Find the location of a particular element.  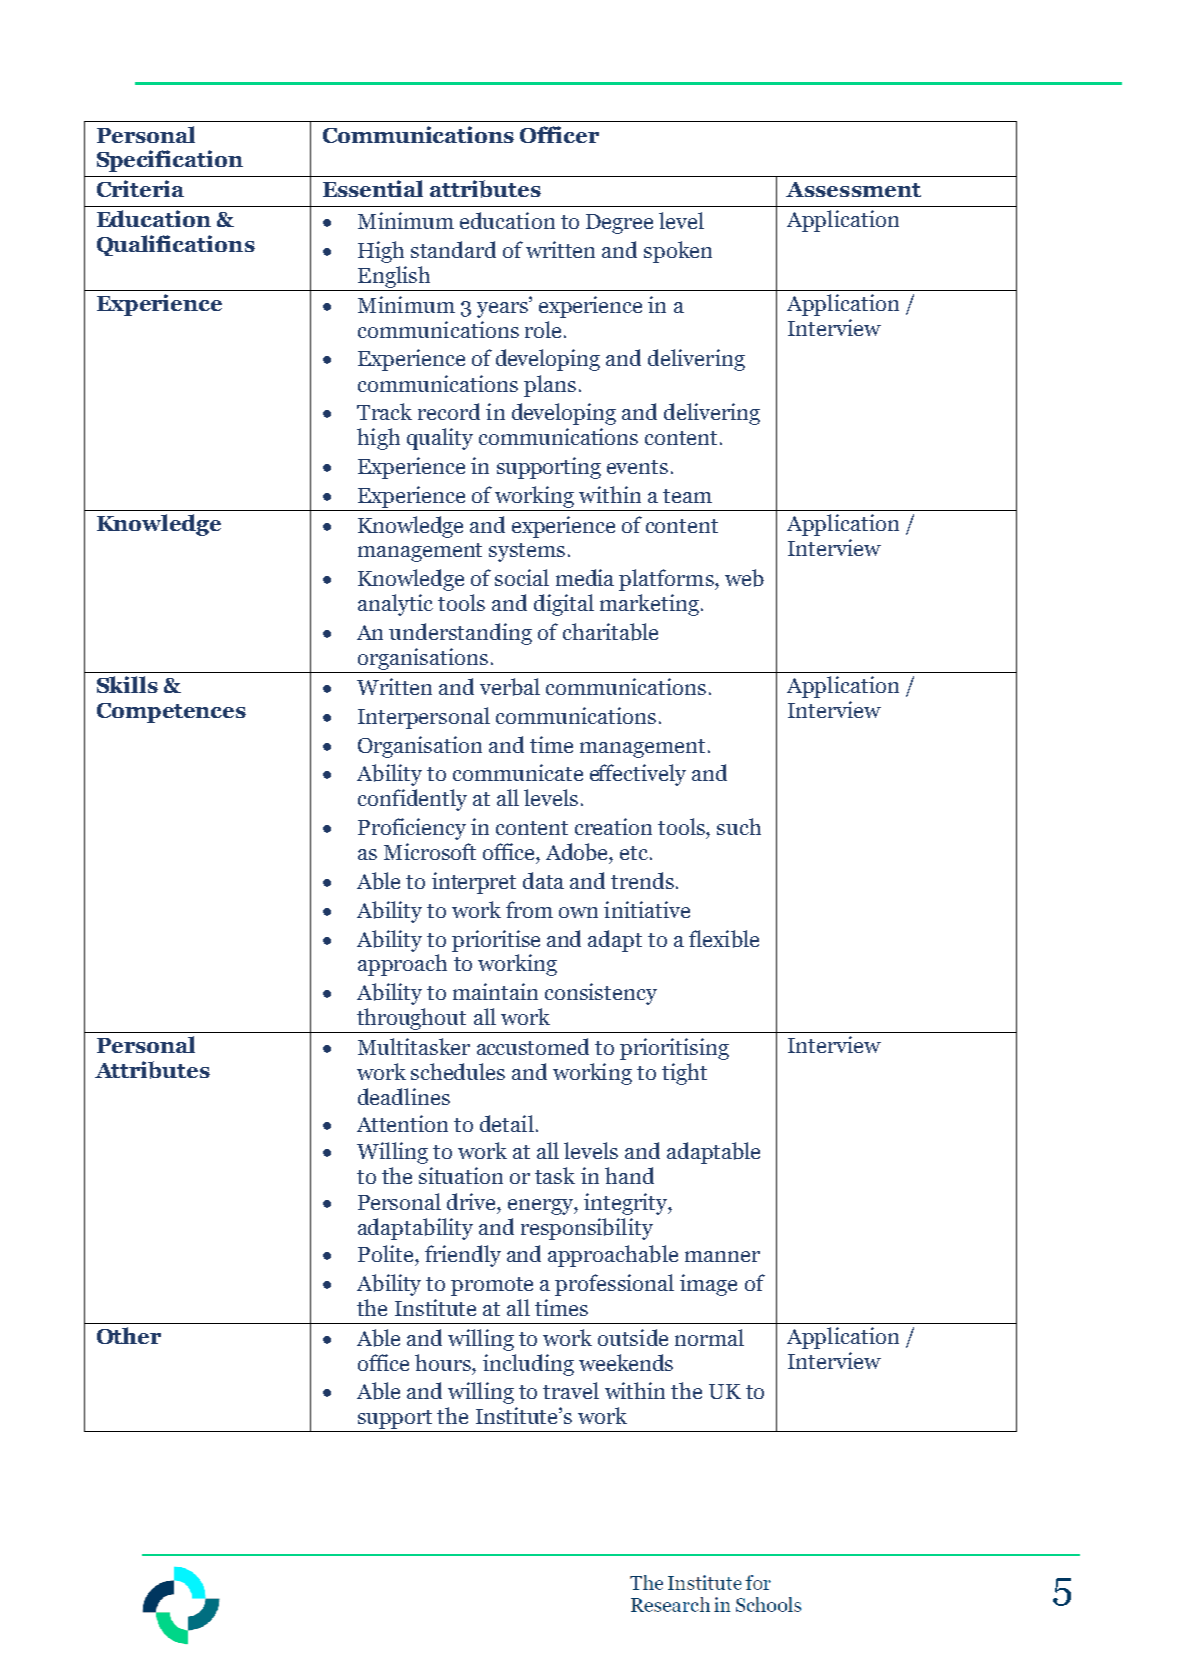

normal is located at coordinates (709, 1337).
